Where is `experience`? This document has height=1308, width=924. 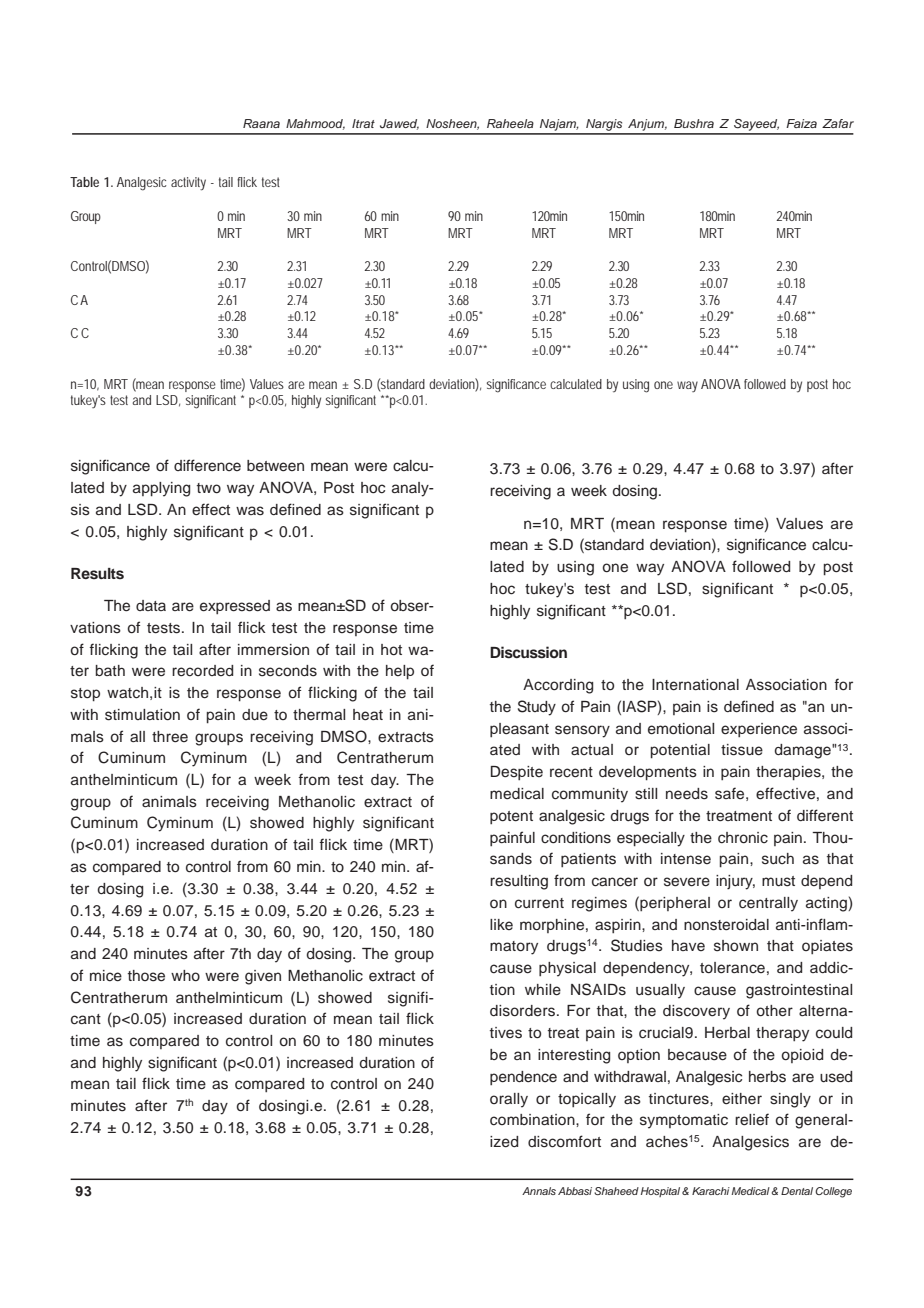 experience is located at coordinates (759, 730).
